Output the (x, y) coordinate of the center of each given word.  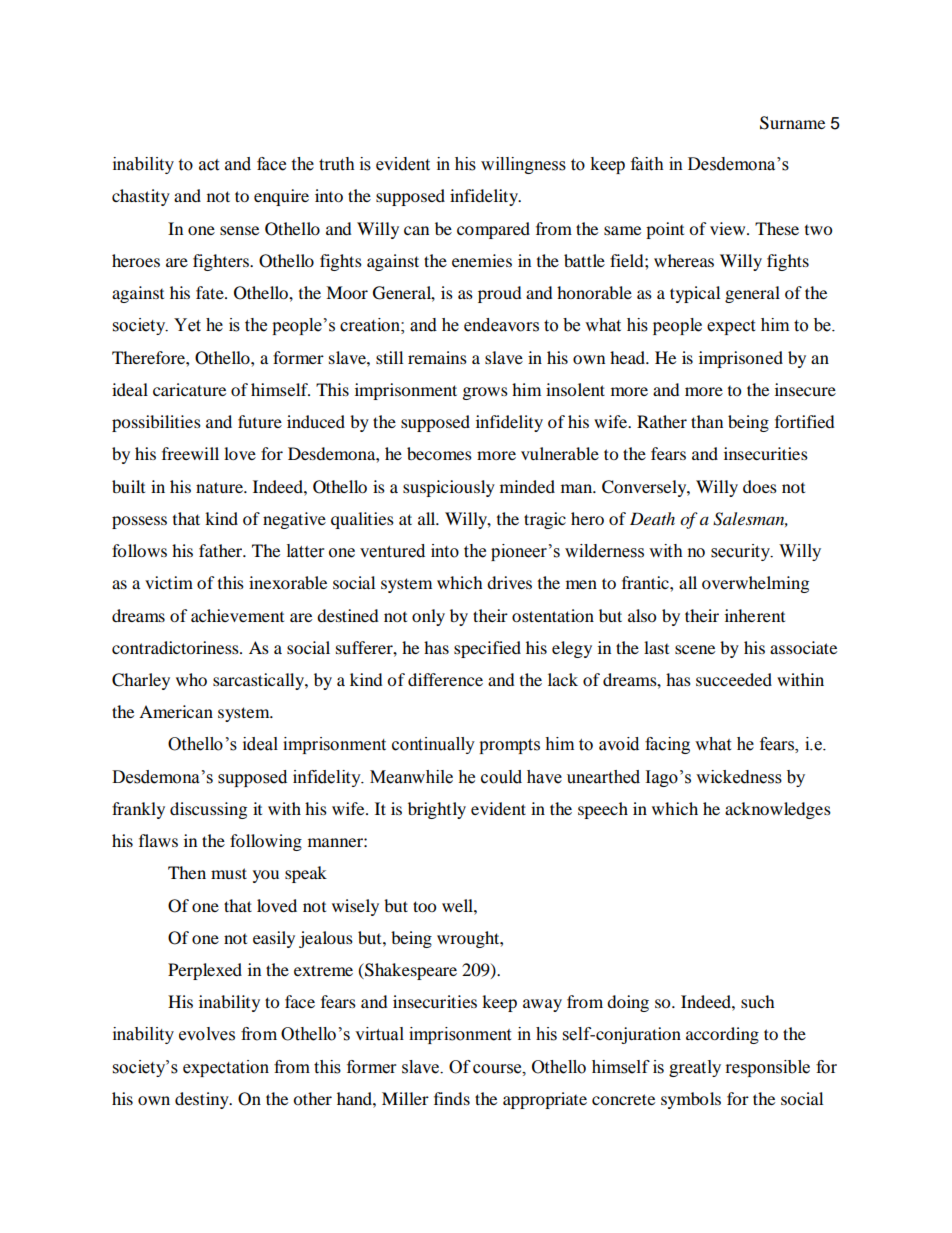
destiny (203, 1100)
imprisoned (741, 359)
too (424, 906)
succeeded (734, 679)
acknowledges (778, 810)
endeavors (501, 325)
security (742, 552)
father (222, 550)
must (229, 873)
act (209, 165)
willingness (523, 165)
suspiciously (449, 488)
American (176, 711)
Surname (792, 123)
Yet (187, 325)
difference (445, 679)
